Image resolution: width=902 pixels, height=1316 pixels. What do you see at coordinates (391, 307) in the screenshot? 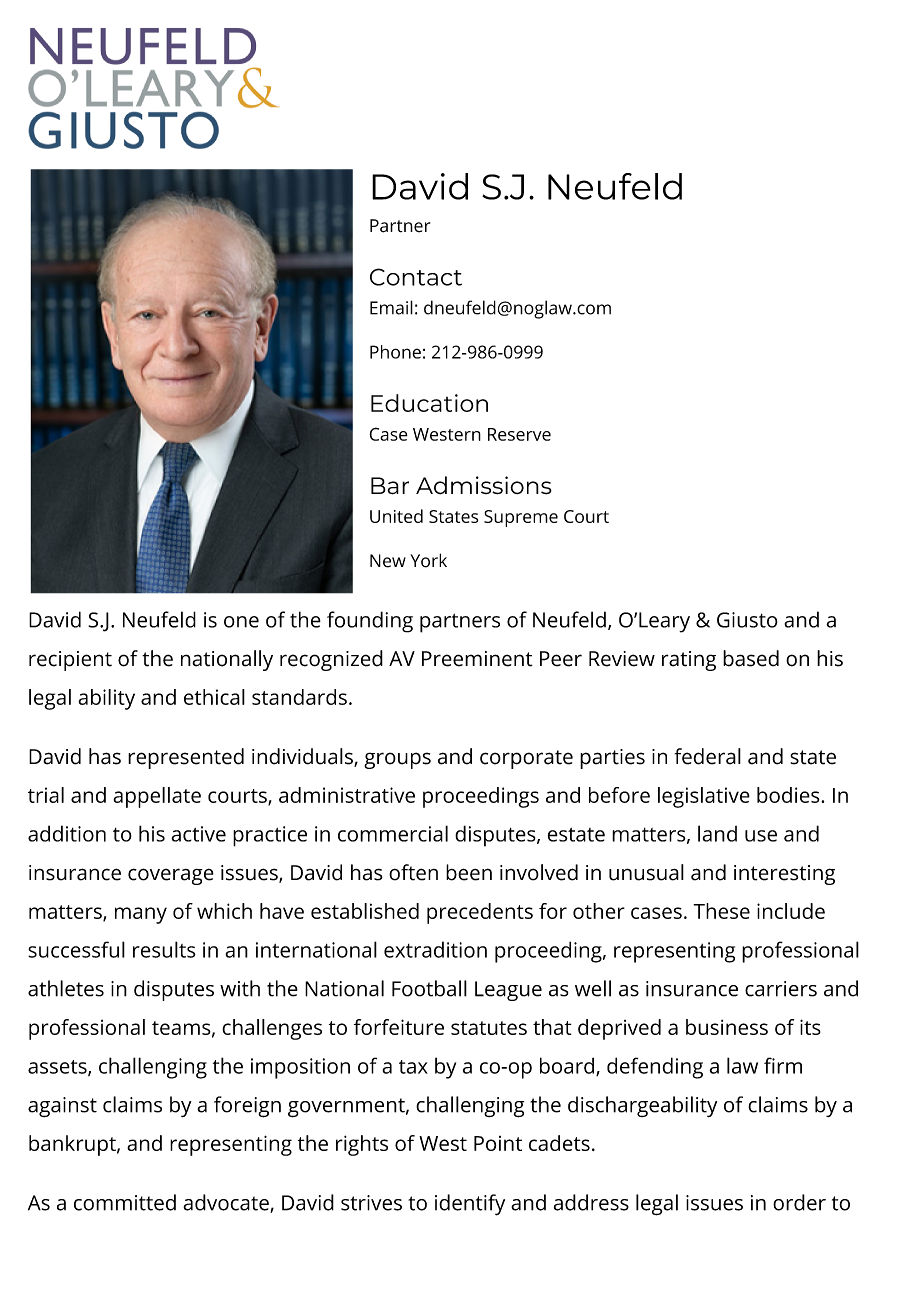
I see `Email` at bounding box center [391, 307].
